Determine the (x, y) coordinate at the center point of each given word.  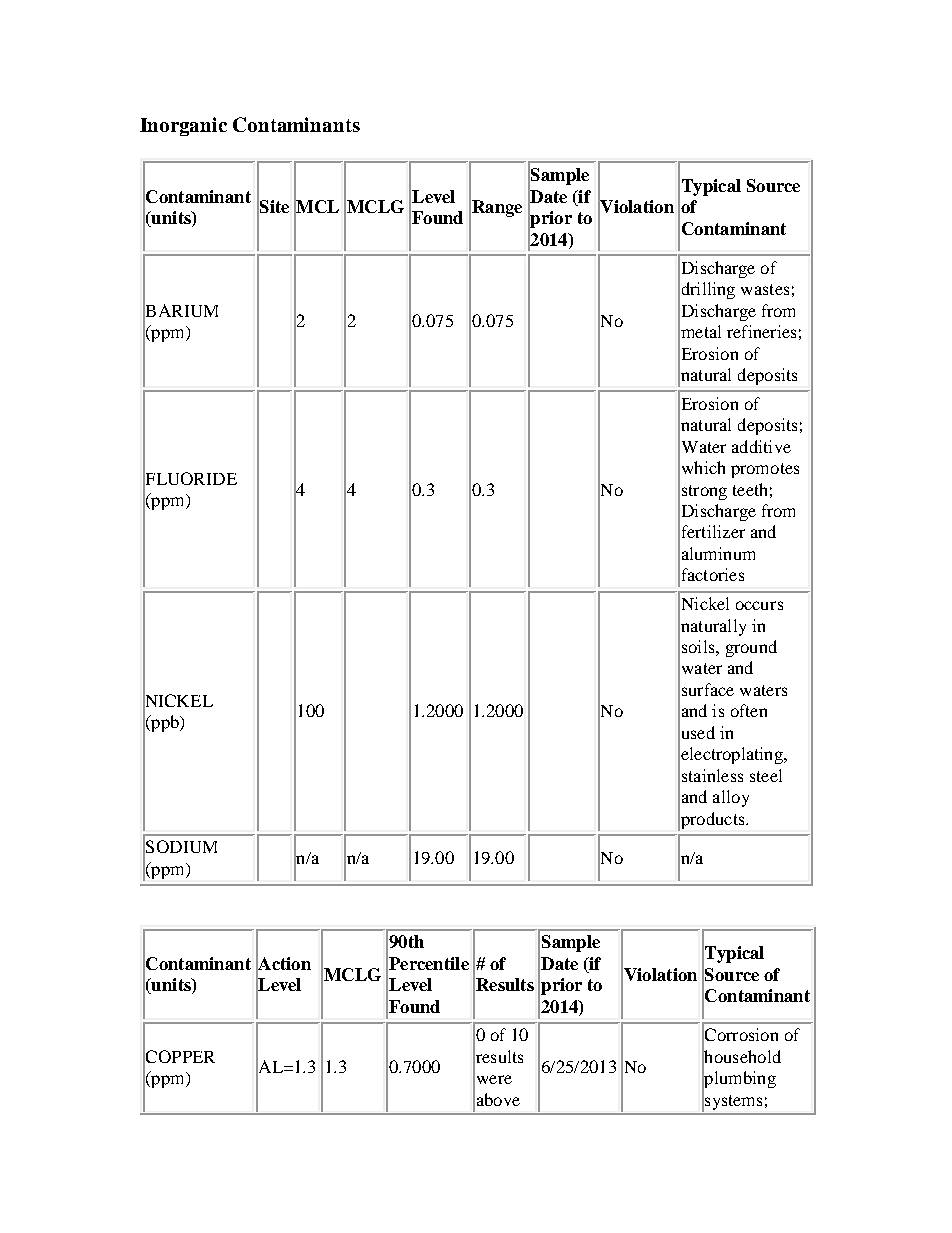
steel (766, 775)
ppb (165, 723)
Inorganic (183, 126)
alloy (731, 798)
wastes (765, 289)
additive (761, 446)
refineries (761, 331)
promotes (765, 470)
